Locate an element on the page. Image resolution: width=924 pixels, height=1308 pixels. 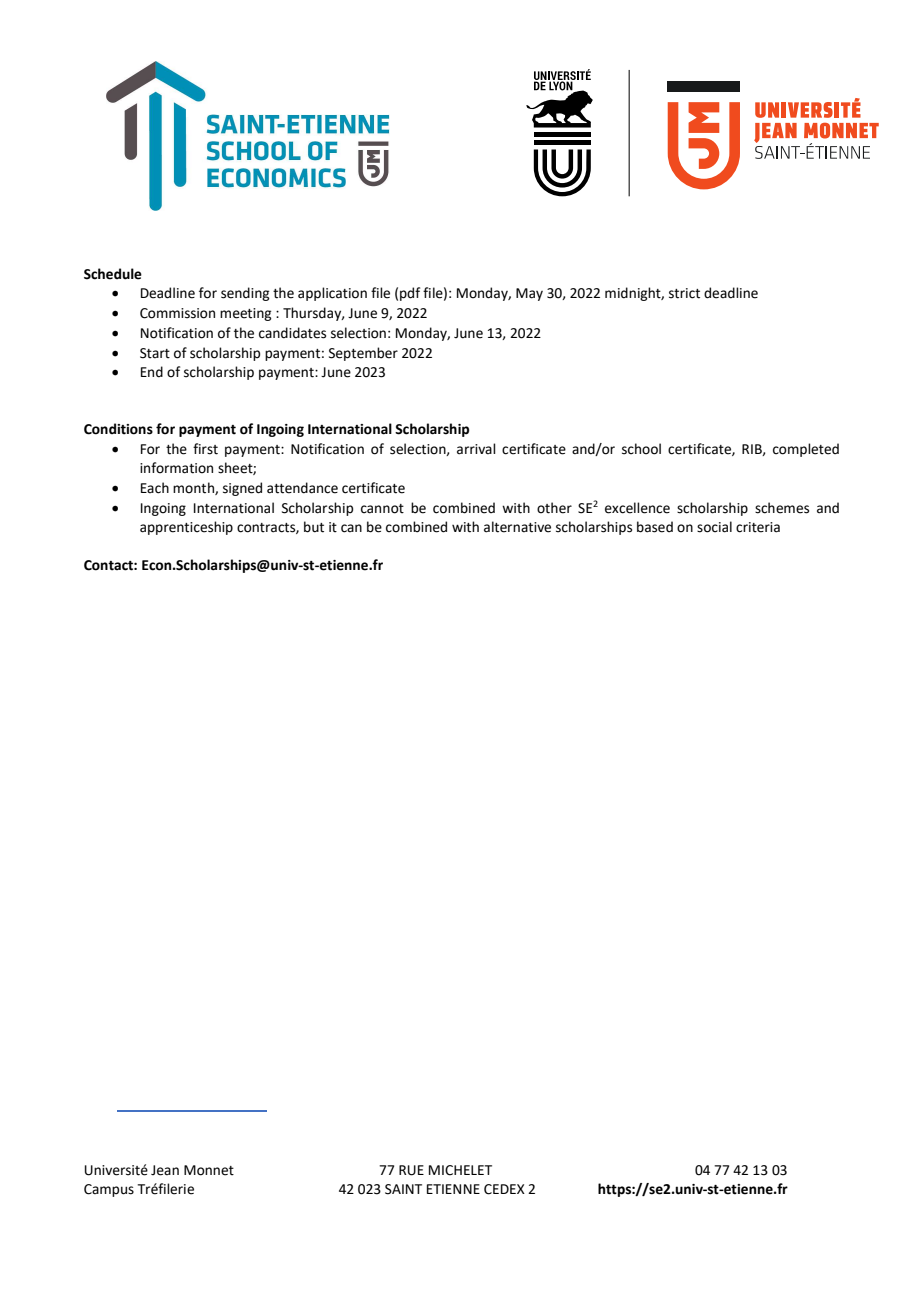
pdf is located at coordinates (410, 294).
